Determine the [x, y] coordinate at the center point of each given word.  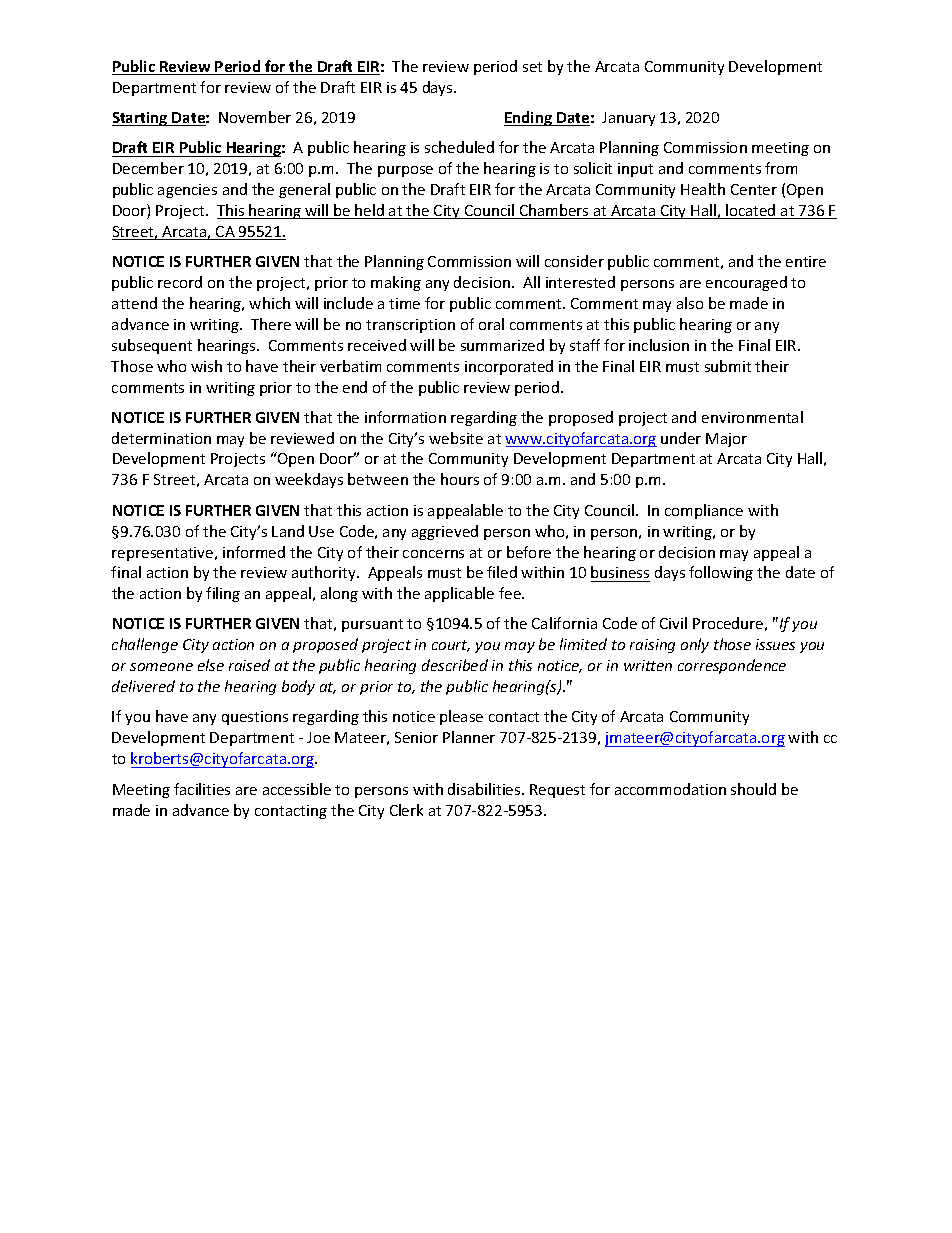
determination [161, 438]
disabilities [485, 789]
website [456, 438]
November [255, 117]
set [532, 67]
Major [726, 440]
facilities [202, 789]
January [628, 119]
